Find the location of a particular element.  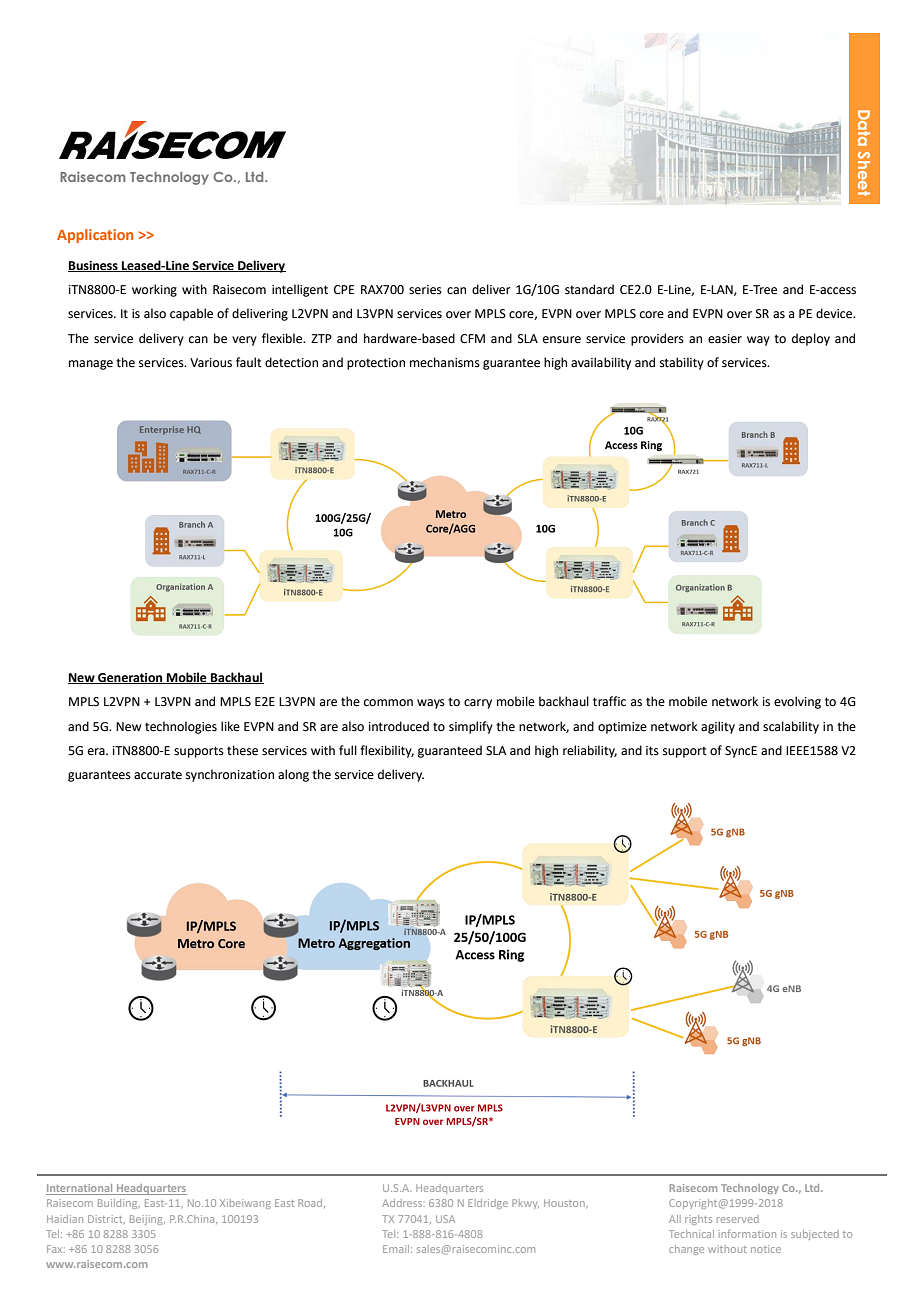

easier is located at coordinates (725, 339).
